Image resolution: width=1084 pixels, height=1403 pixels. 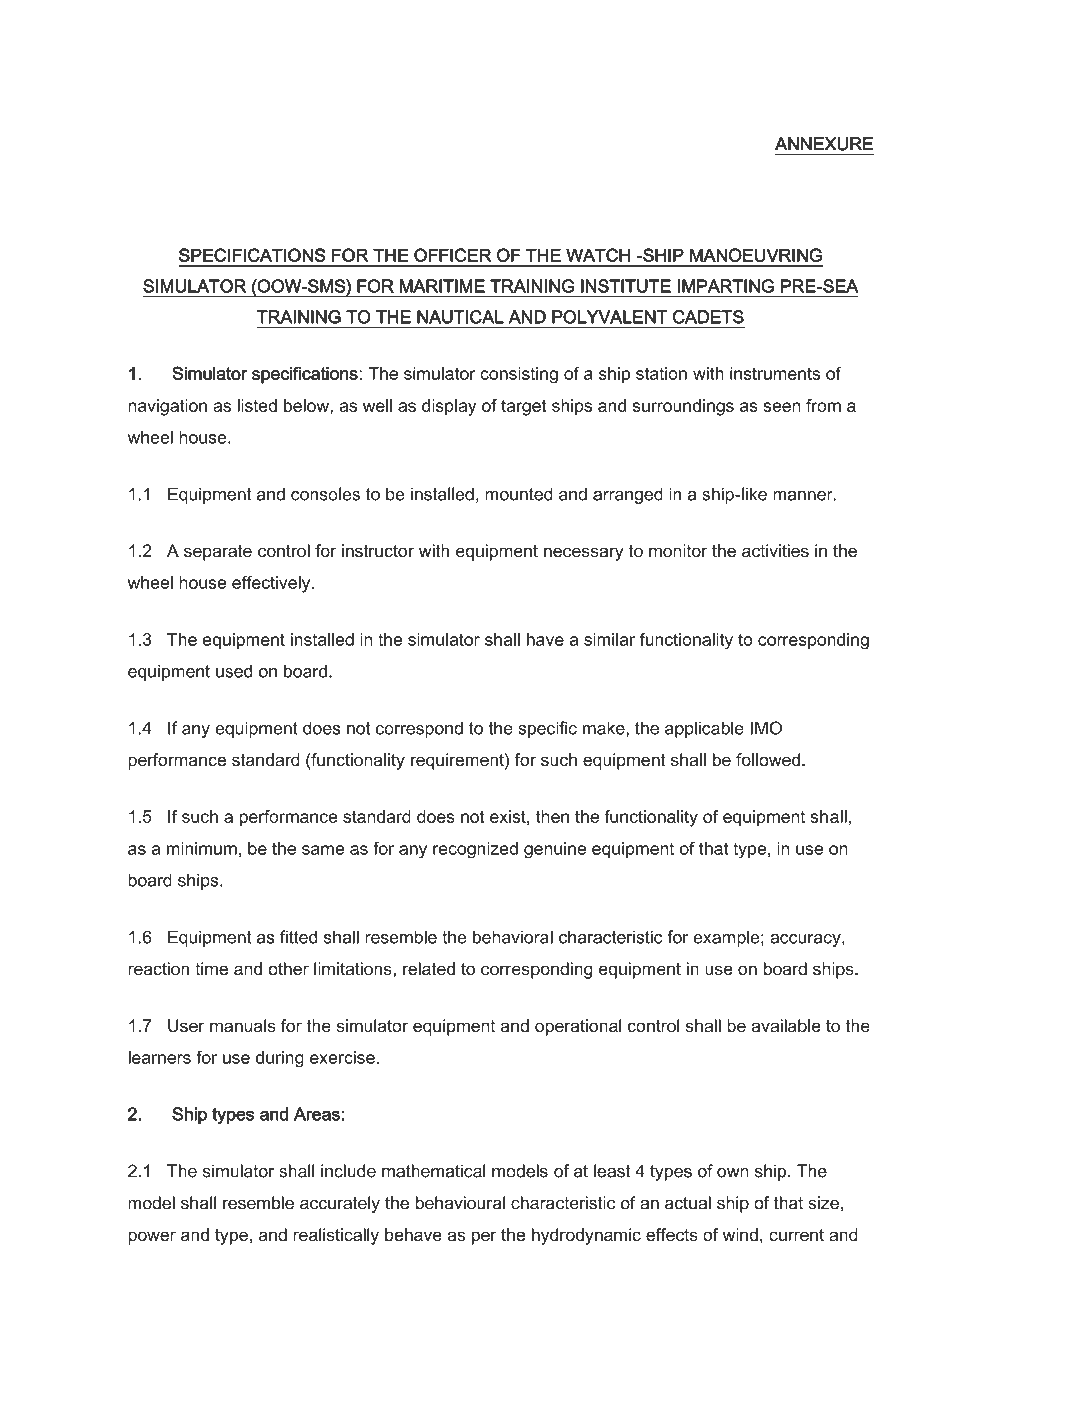 I want to click on used, so click(x=234, y=671).
